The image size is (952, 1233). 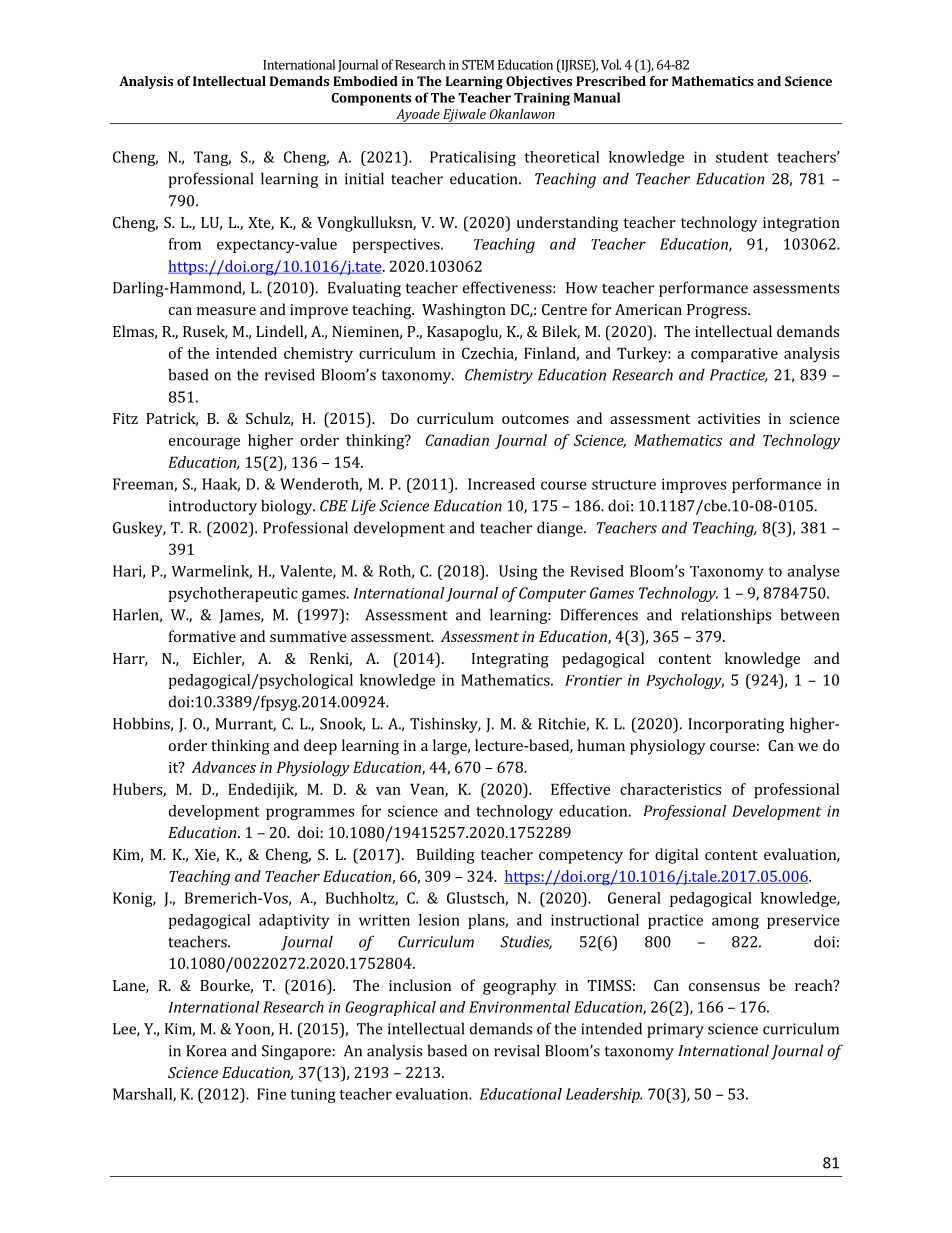 I want to click on Environmental, so click(x=519, y=1007).
